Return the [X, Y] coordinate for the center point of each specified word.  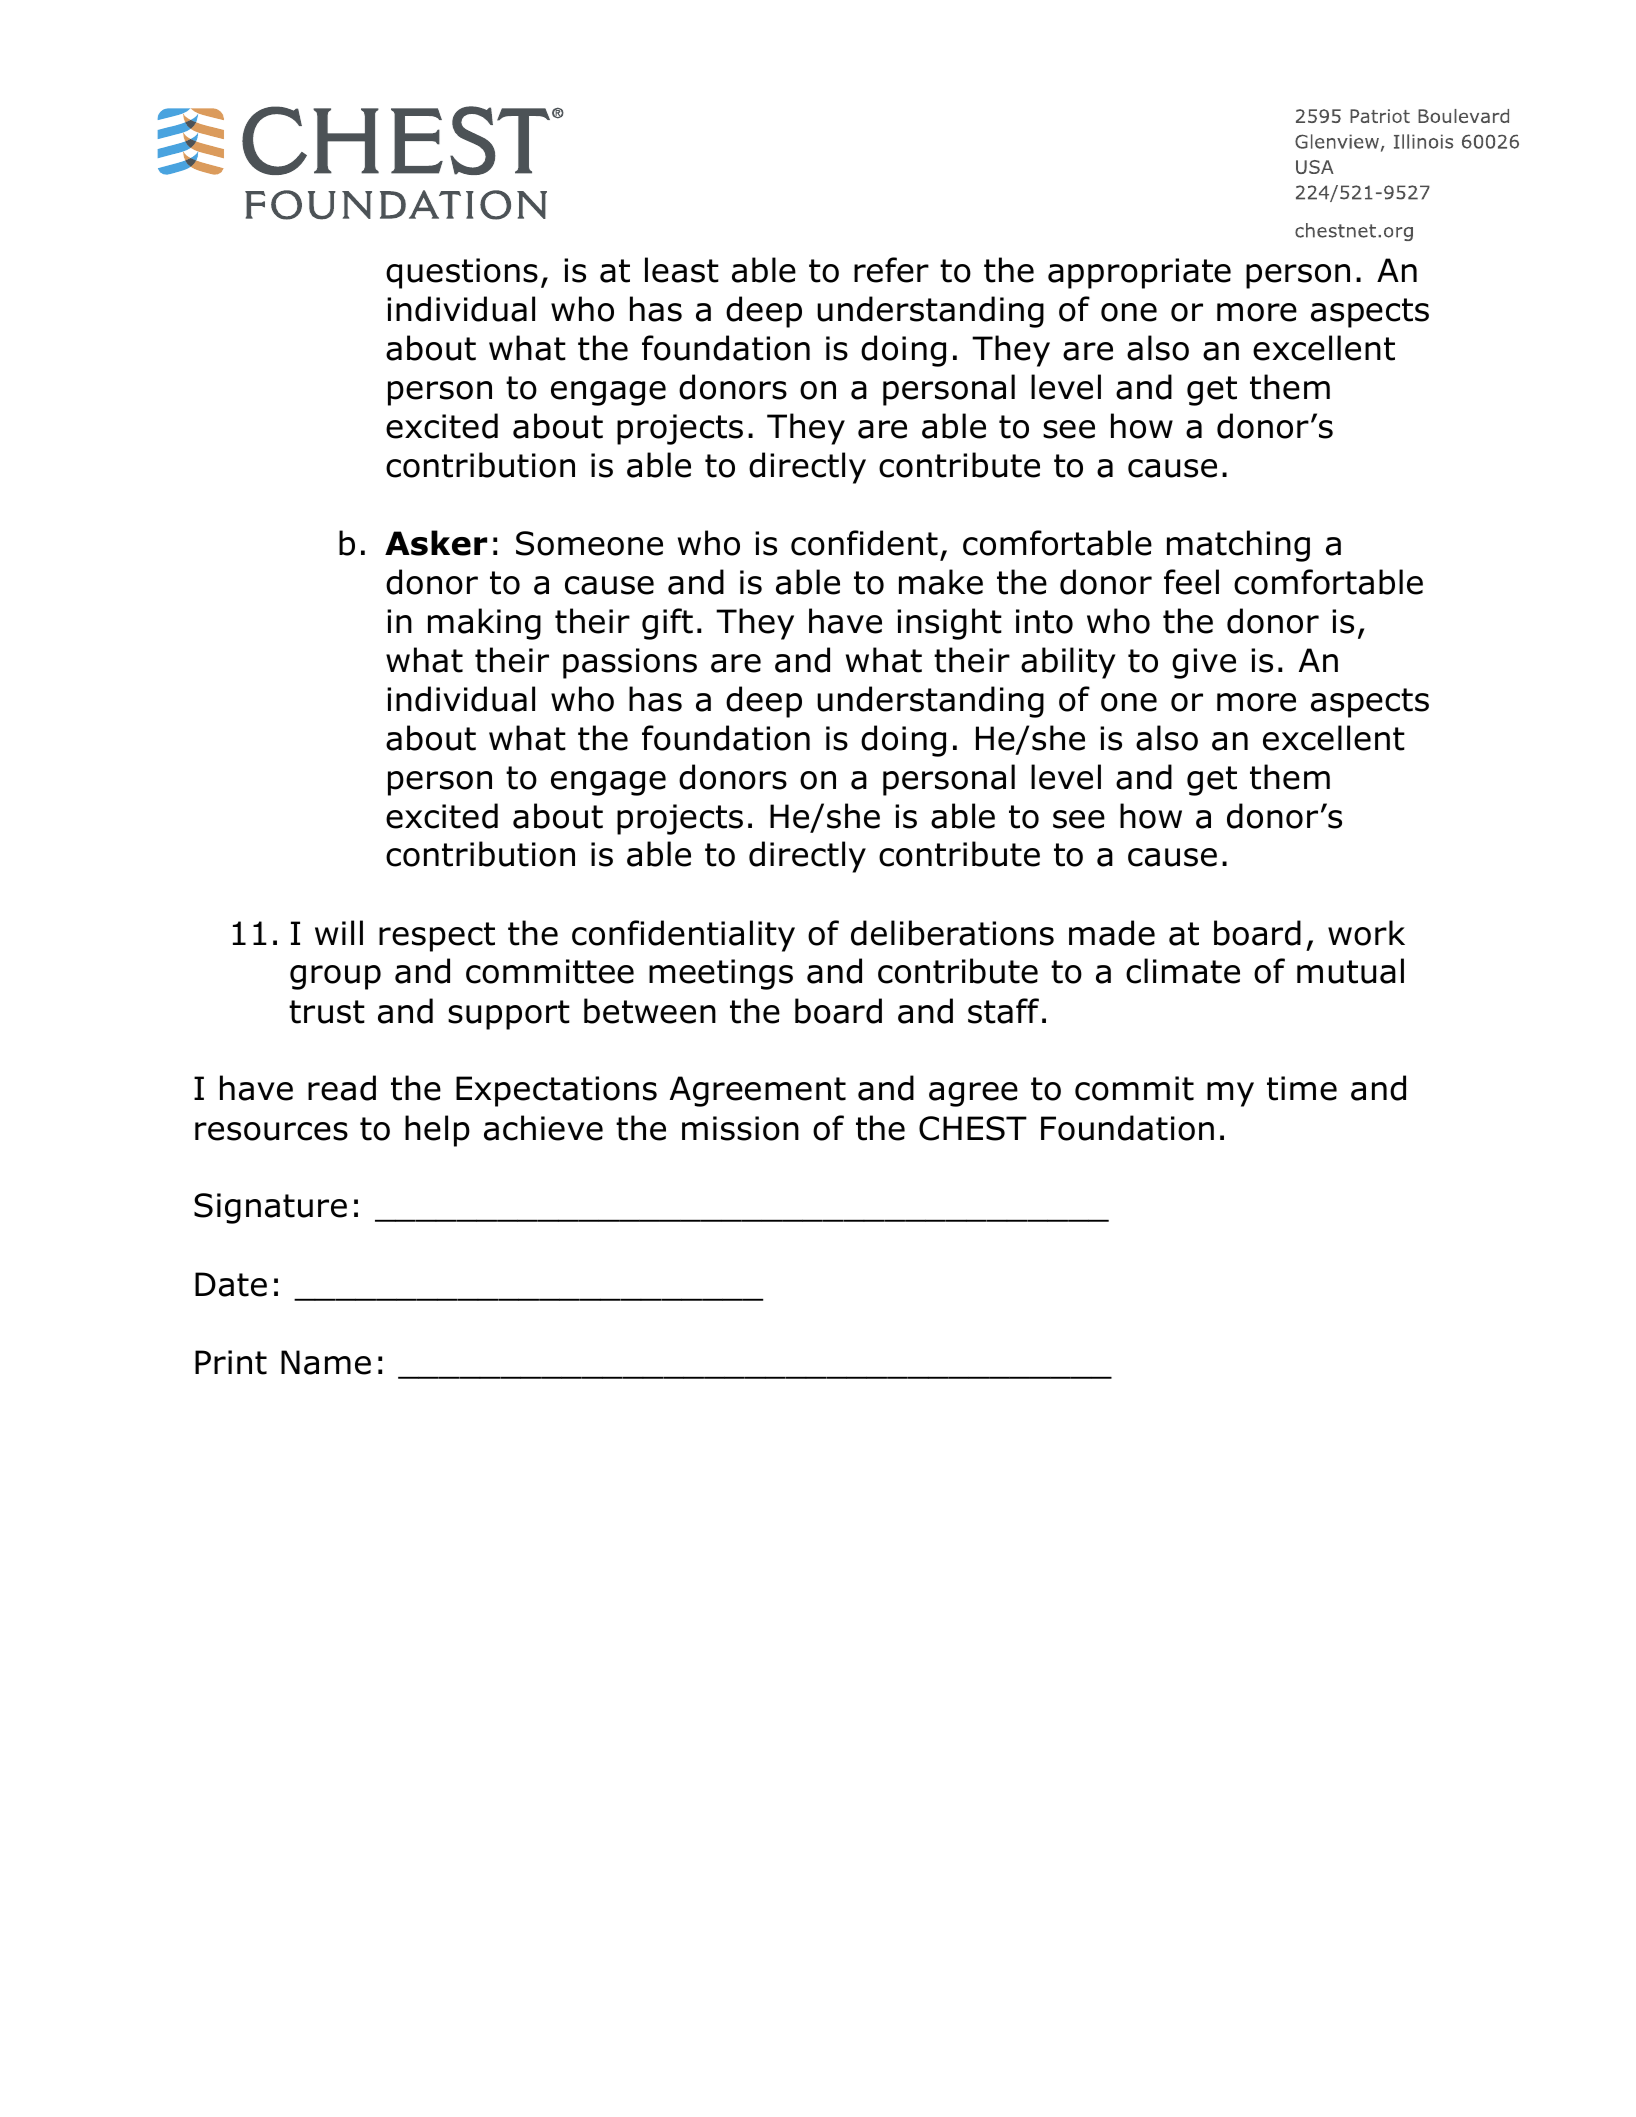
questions [462, 273]
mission [740, 1128]
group [335, 977]
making [484, 624]
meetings [721, 974]
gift [667, 624]
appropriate [1139, 273]
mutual [1350, 971]
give [1204, 663]
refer [891, 270]
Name [326, 1362]
